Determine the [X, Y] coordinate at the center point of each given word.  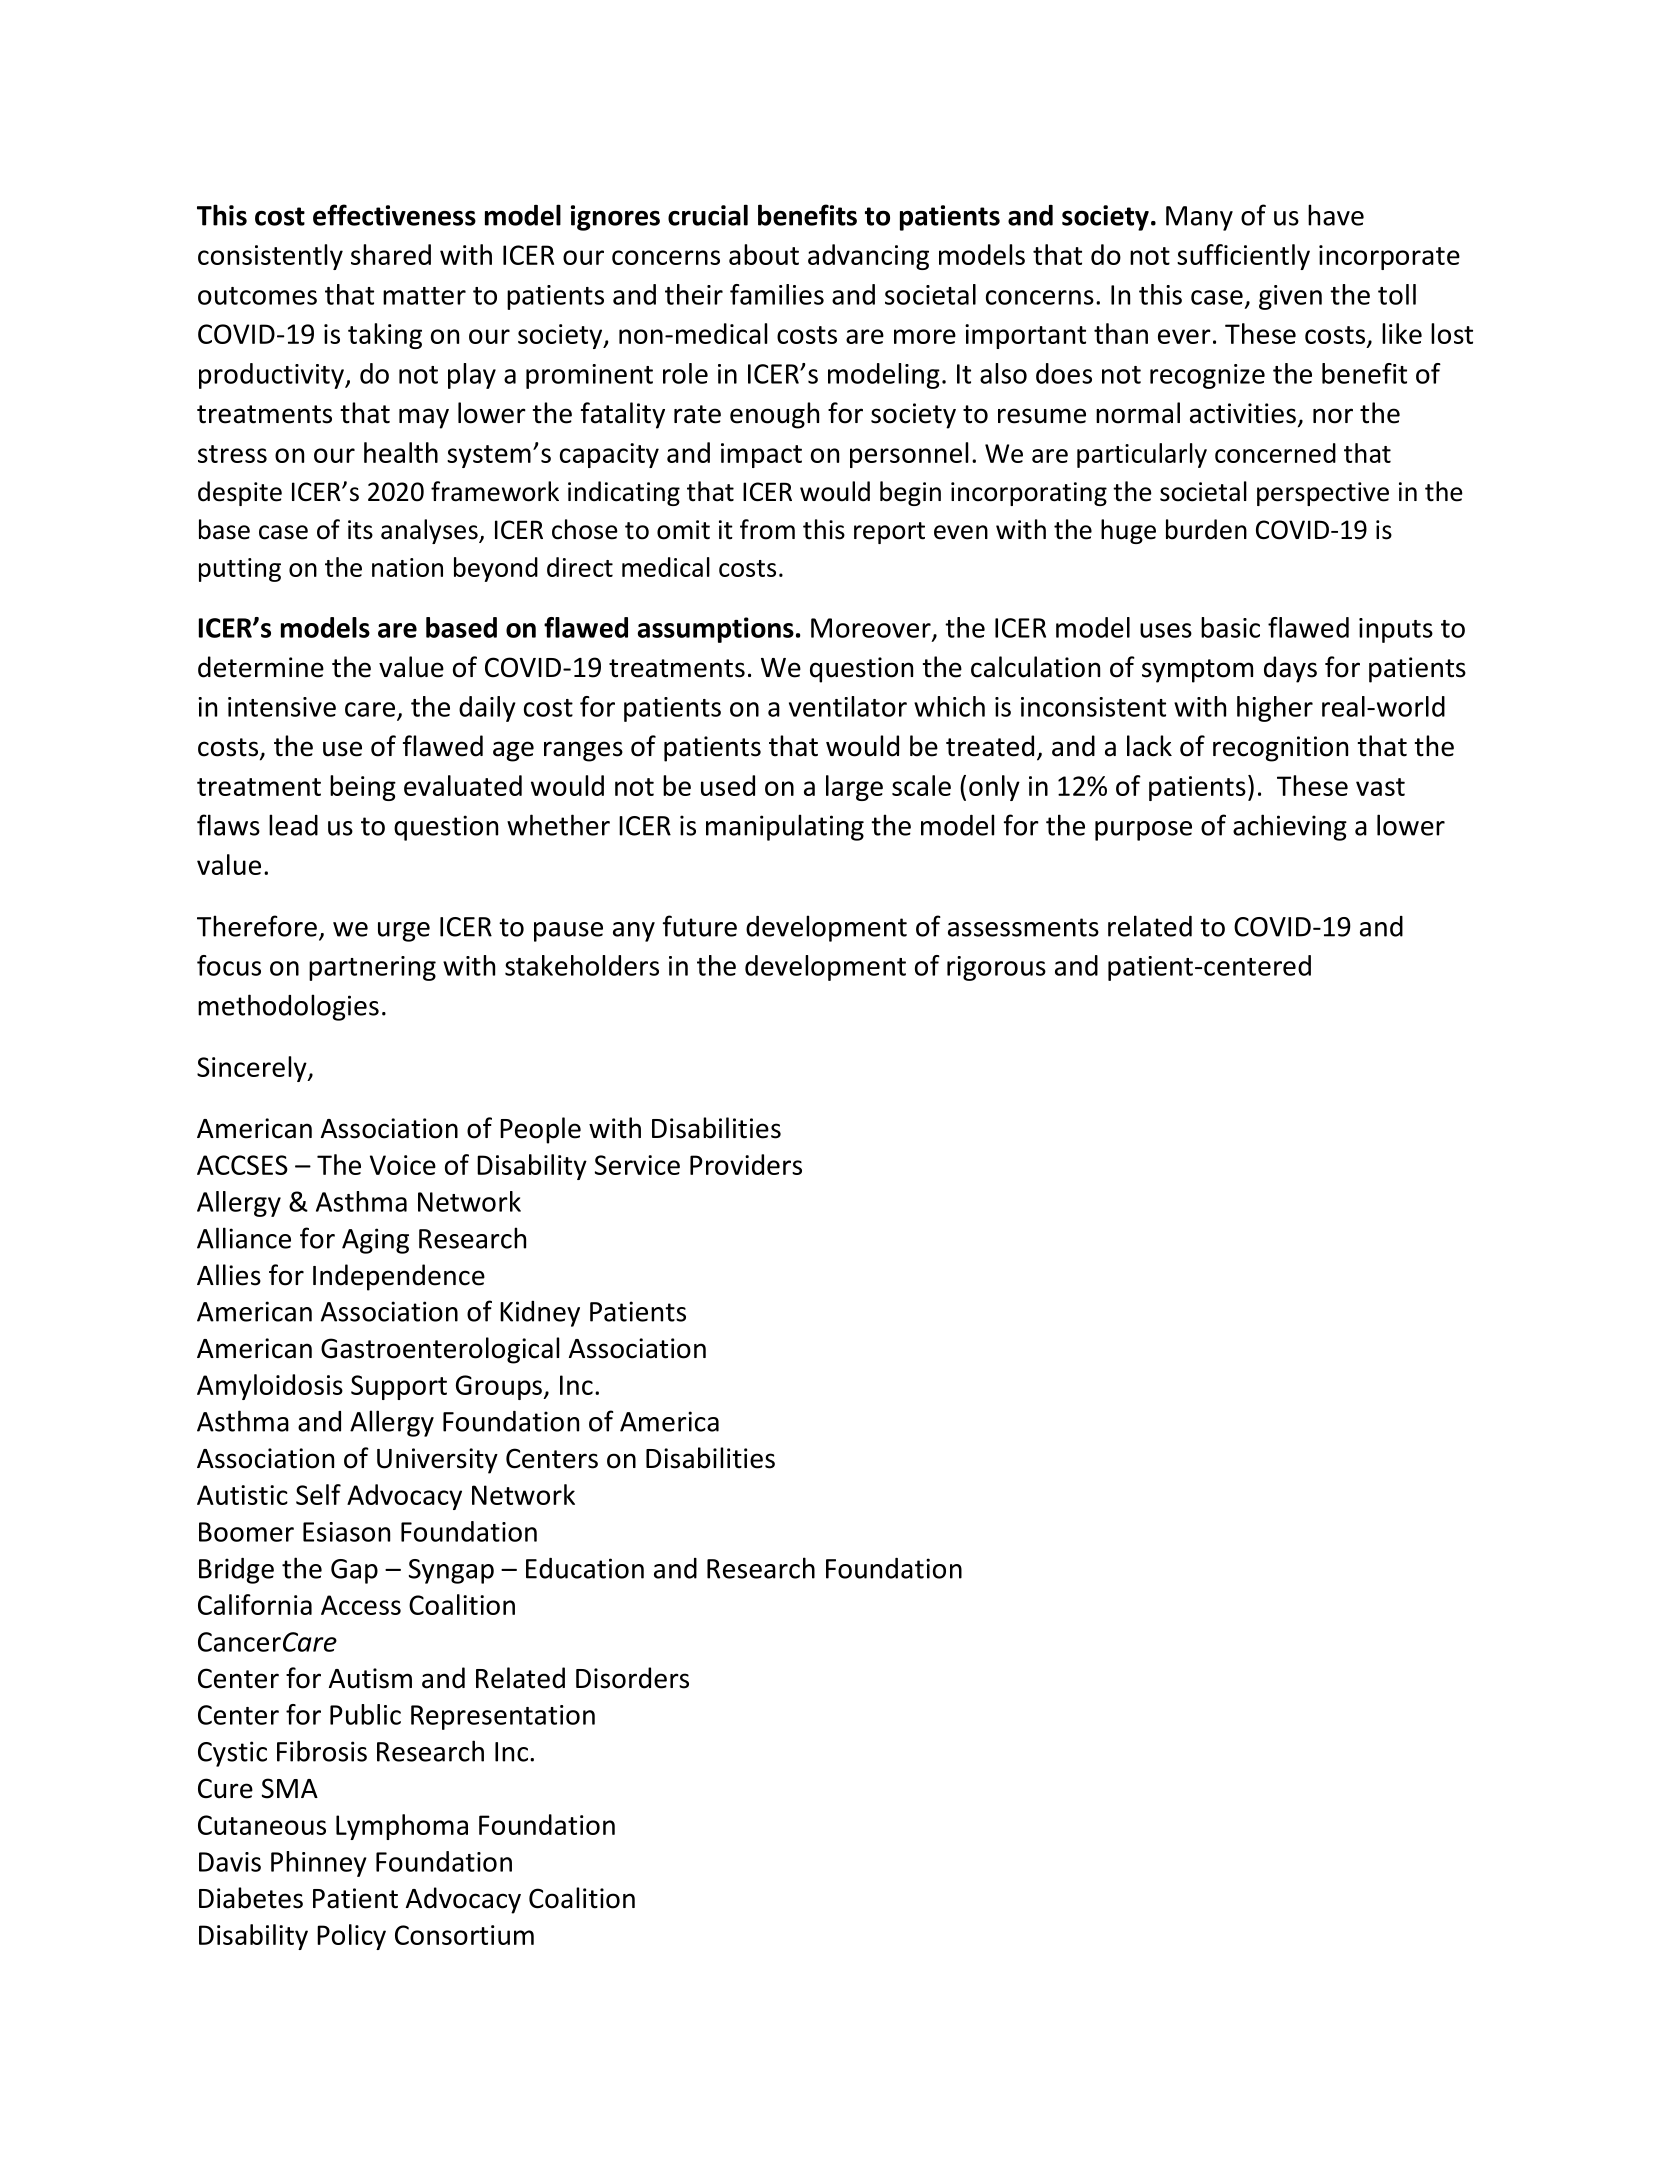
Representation [503, 1717]
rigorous [996, 968]
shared [391, 254]
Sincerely [253, 1069]
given [1290, 297]
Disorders [632, 1678]
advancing [868, 257]
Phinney [319, 1864]
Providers [746, 1164]
